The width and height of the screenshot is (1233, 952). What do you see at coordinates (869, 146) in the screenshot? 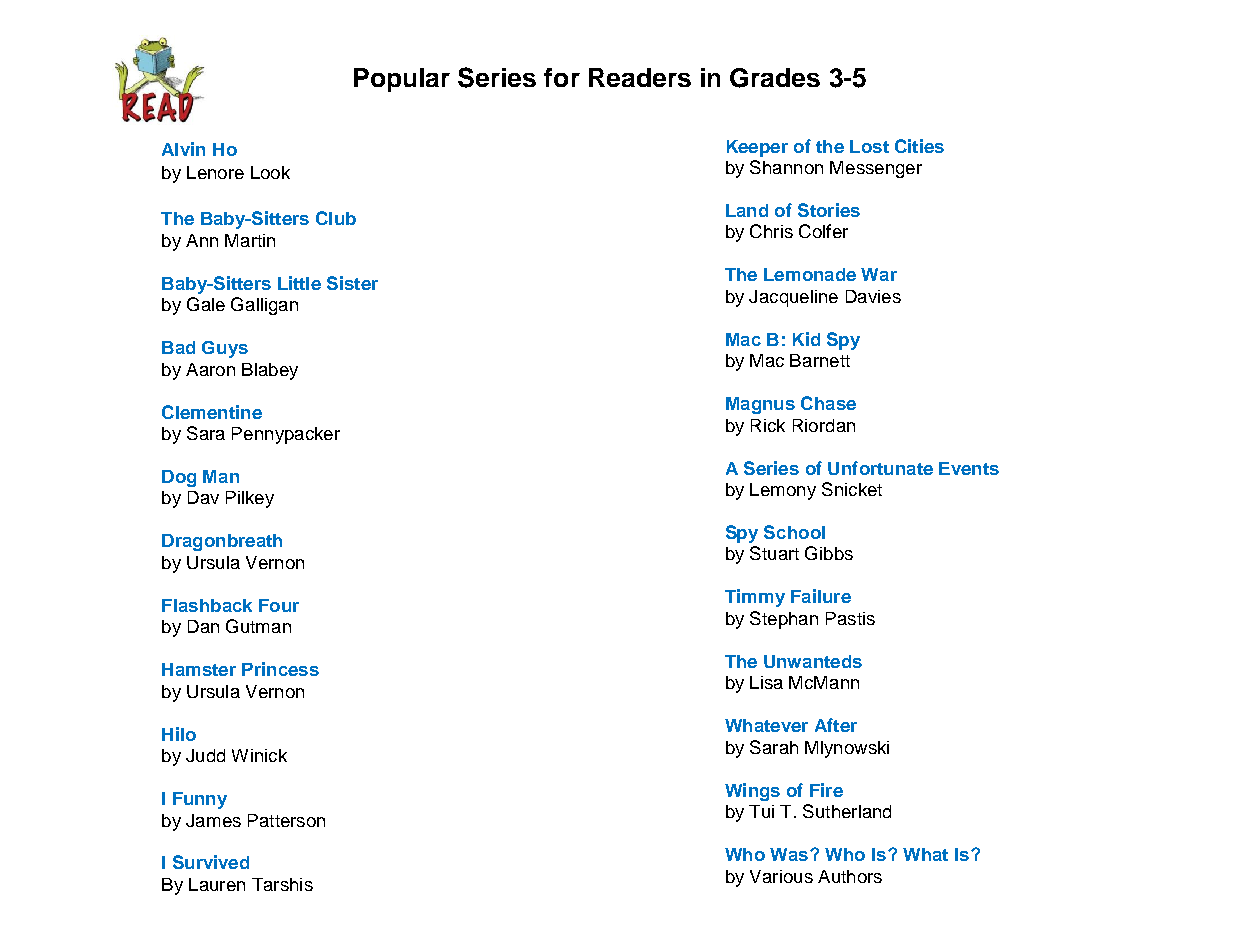
I see `Lost` at bounding box center [869, 146].
